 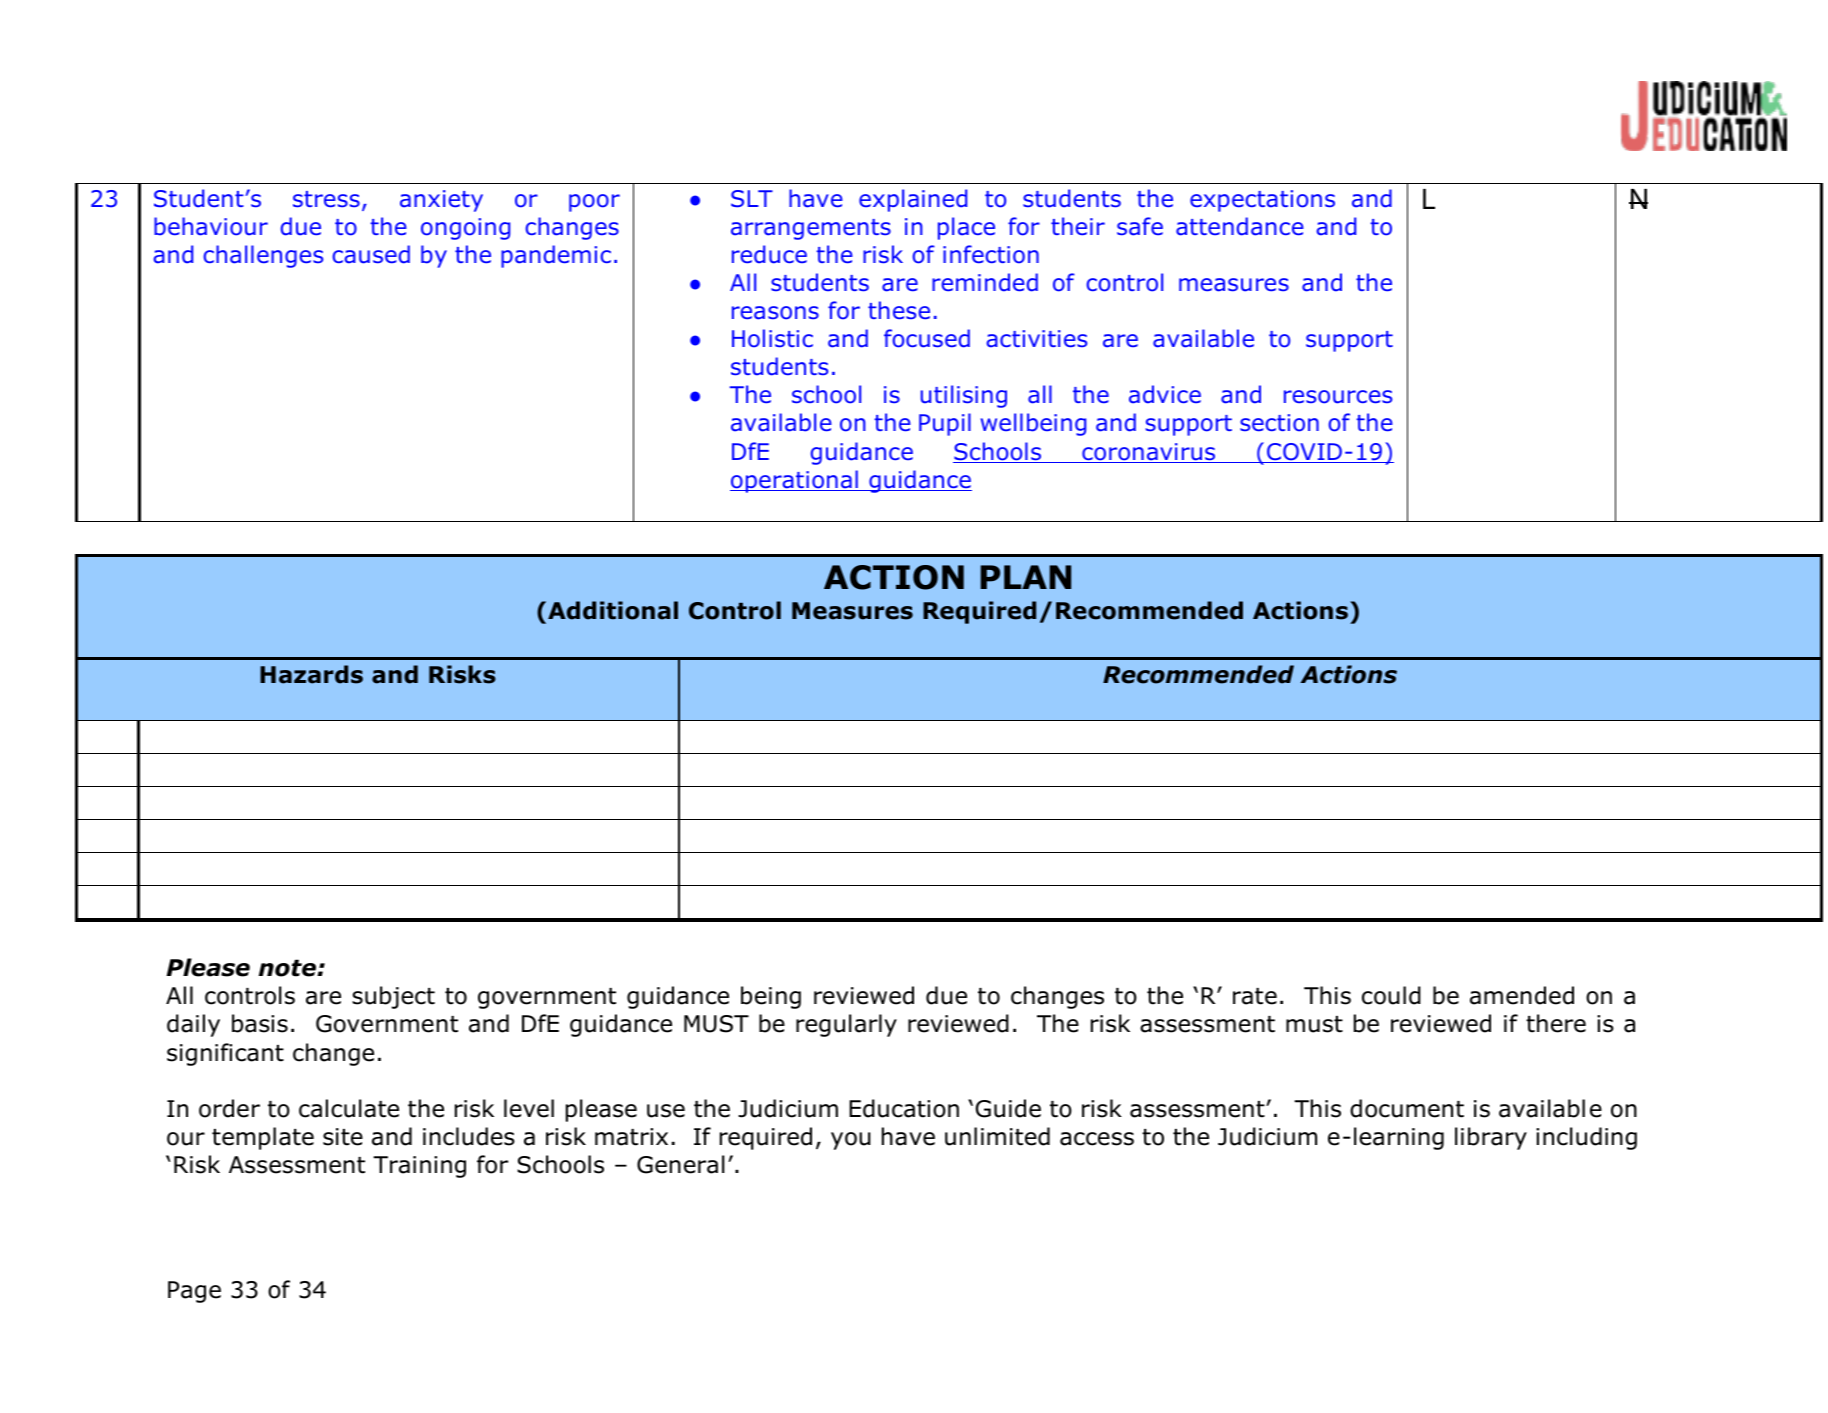 I want to click on Page, so click(x=194, y=1292).
